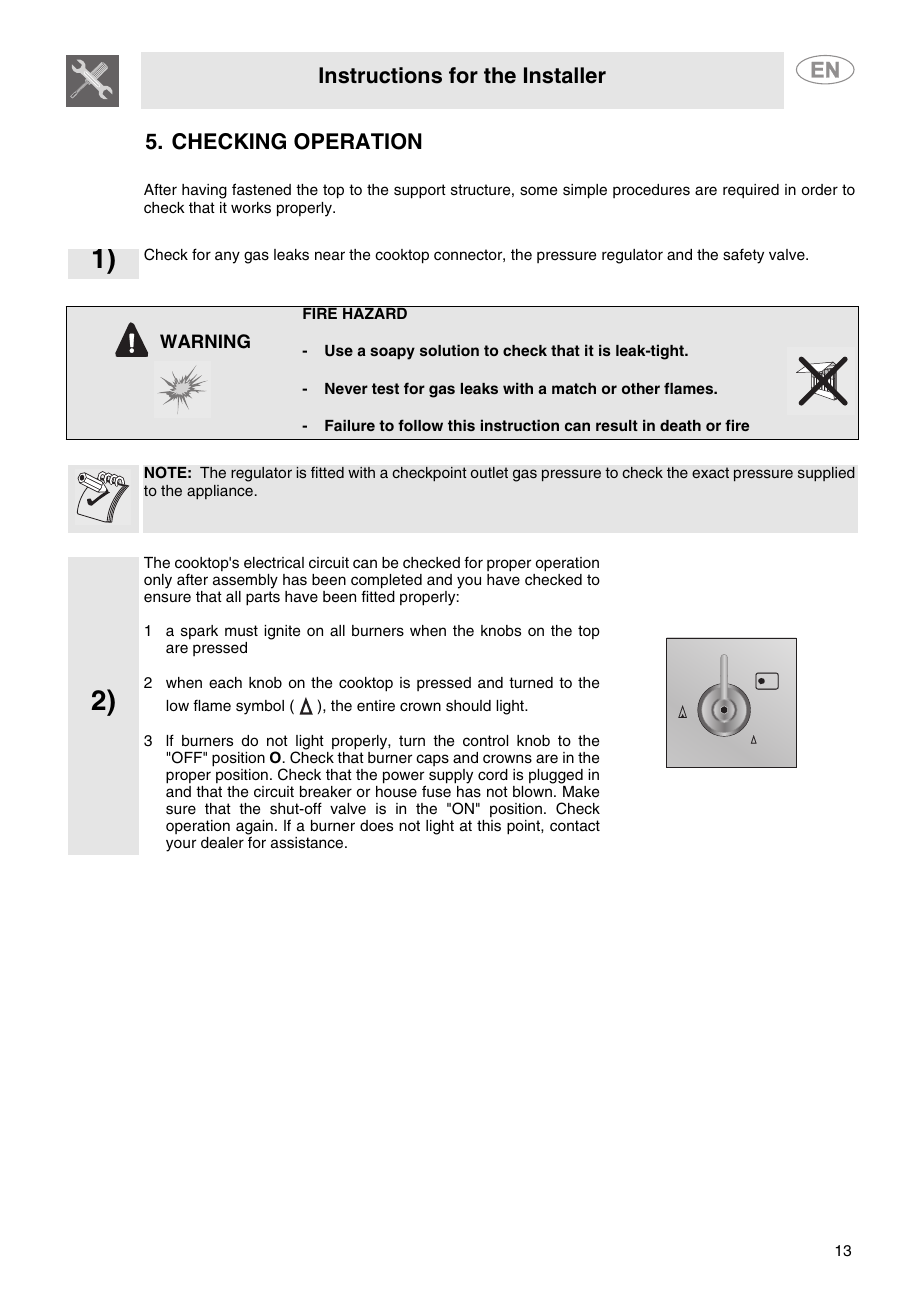 This screenshot has height=1308, width=924. I want to click on contact, so click(575, 826).
